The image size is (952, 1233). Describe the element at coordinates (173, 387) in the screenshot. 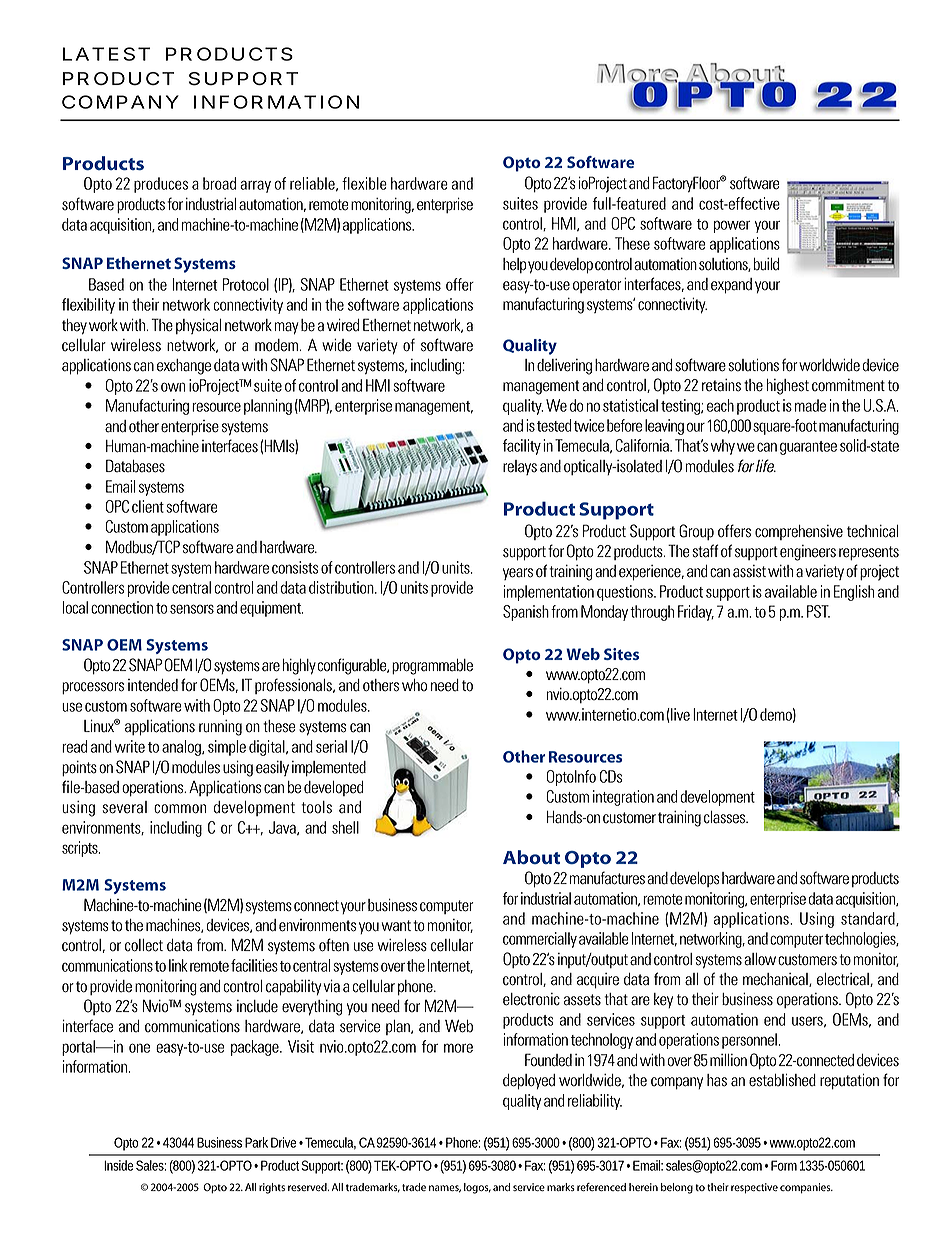

I see `own` at that location.
